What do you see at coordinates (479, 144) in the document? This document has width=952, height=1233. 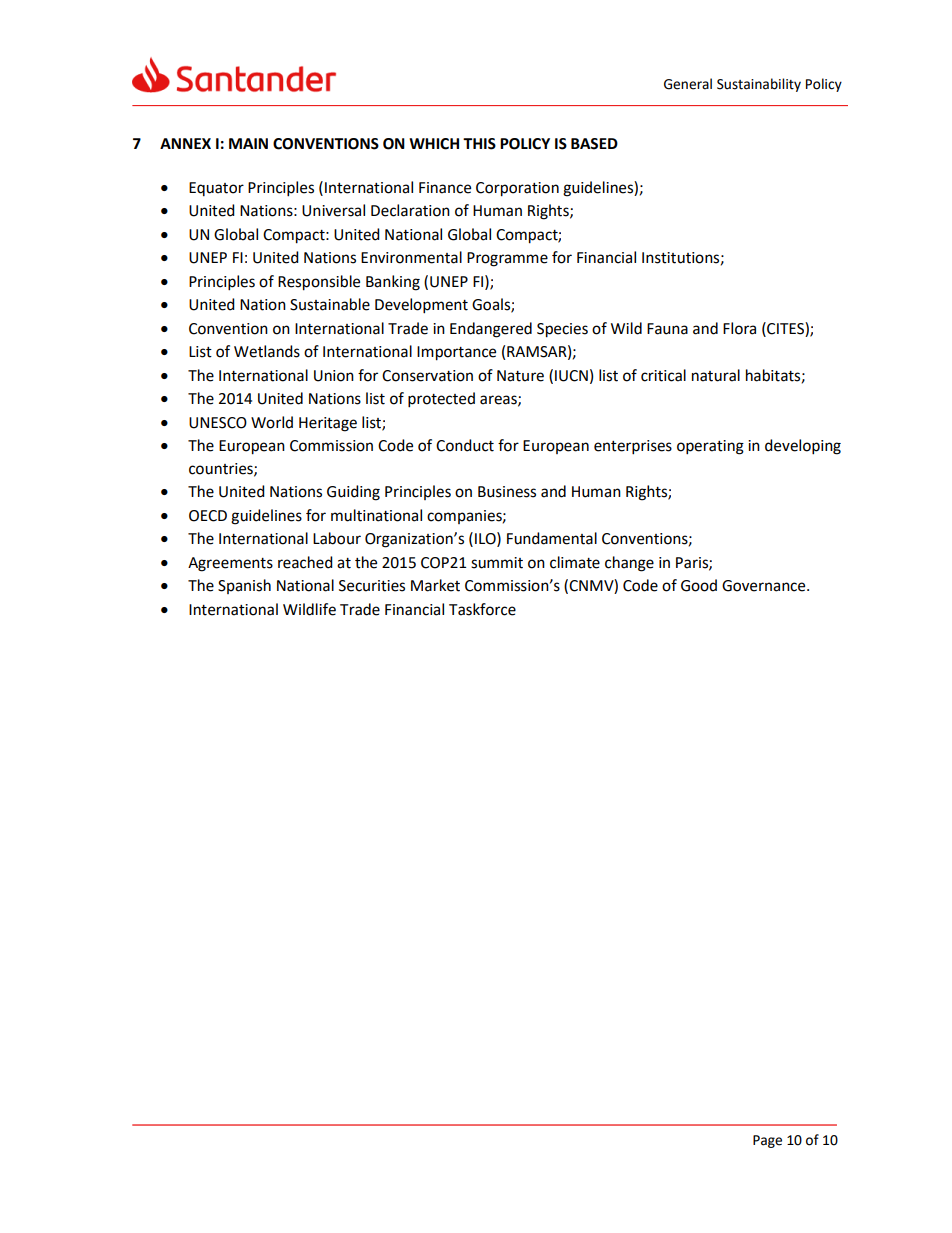 I see `THIS` at bounding box center [479, 144].
